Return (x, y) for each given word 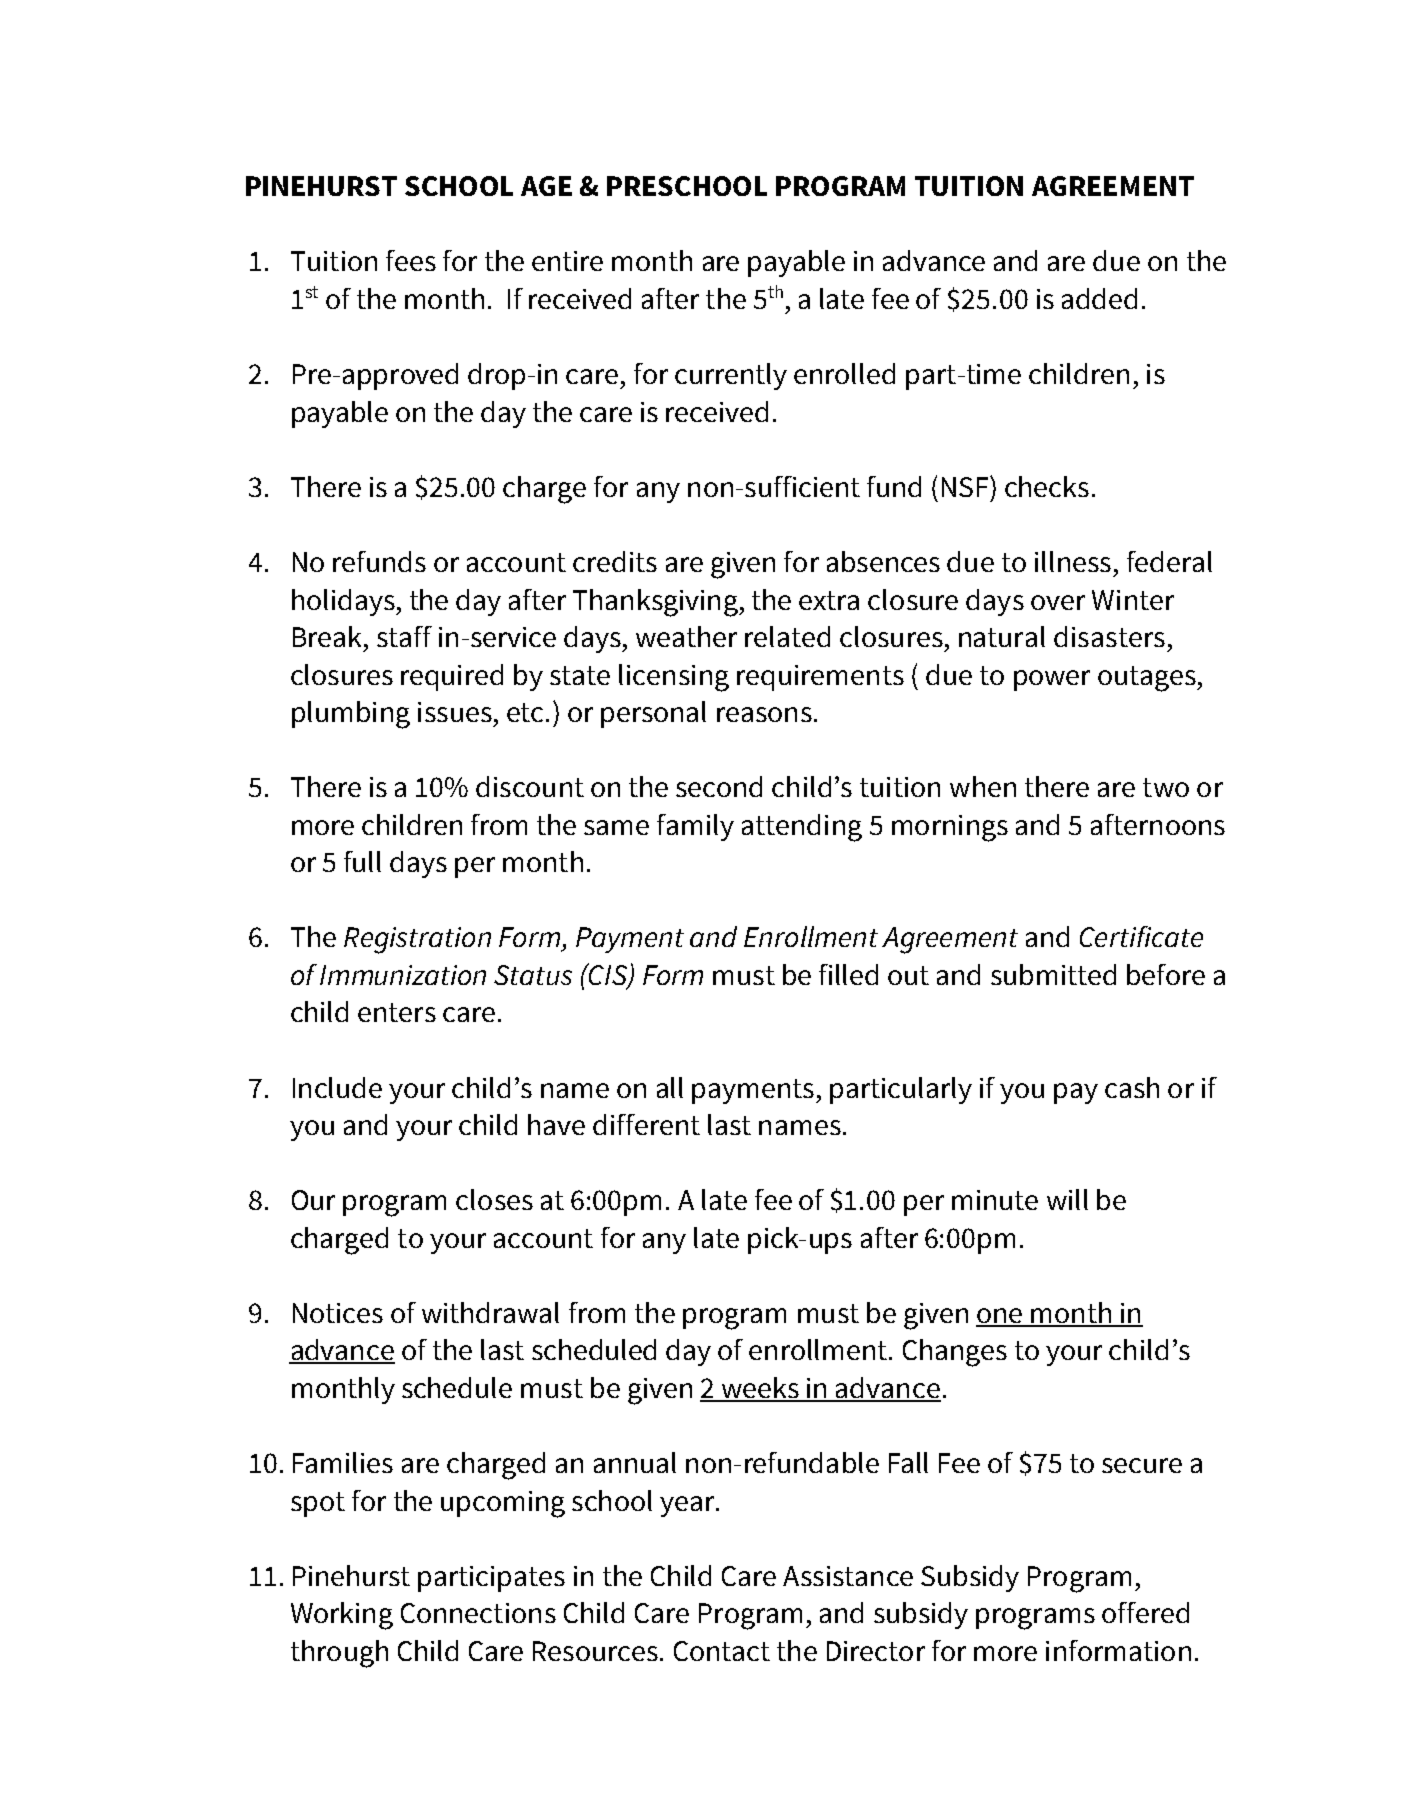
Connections (478, 1613)
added (1099, 298)
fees (411, 260)
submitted (1053, 974)
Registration (417, 940)
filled (848, 974)
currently (731, 376)
